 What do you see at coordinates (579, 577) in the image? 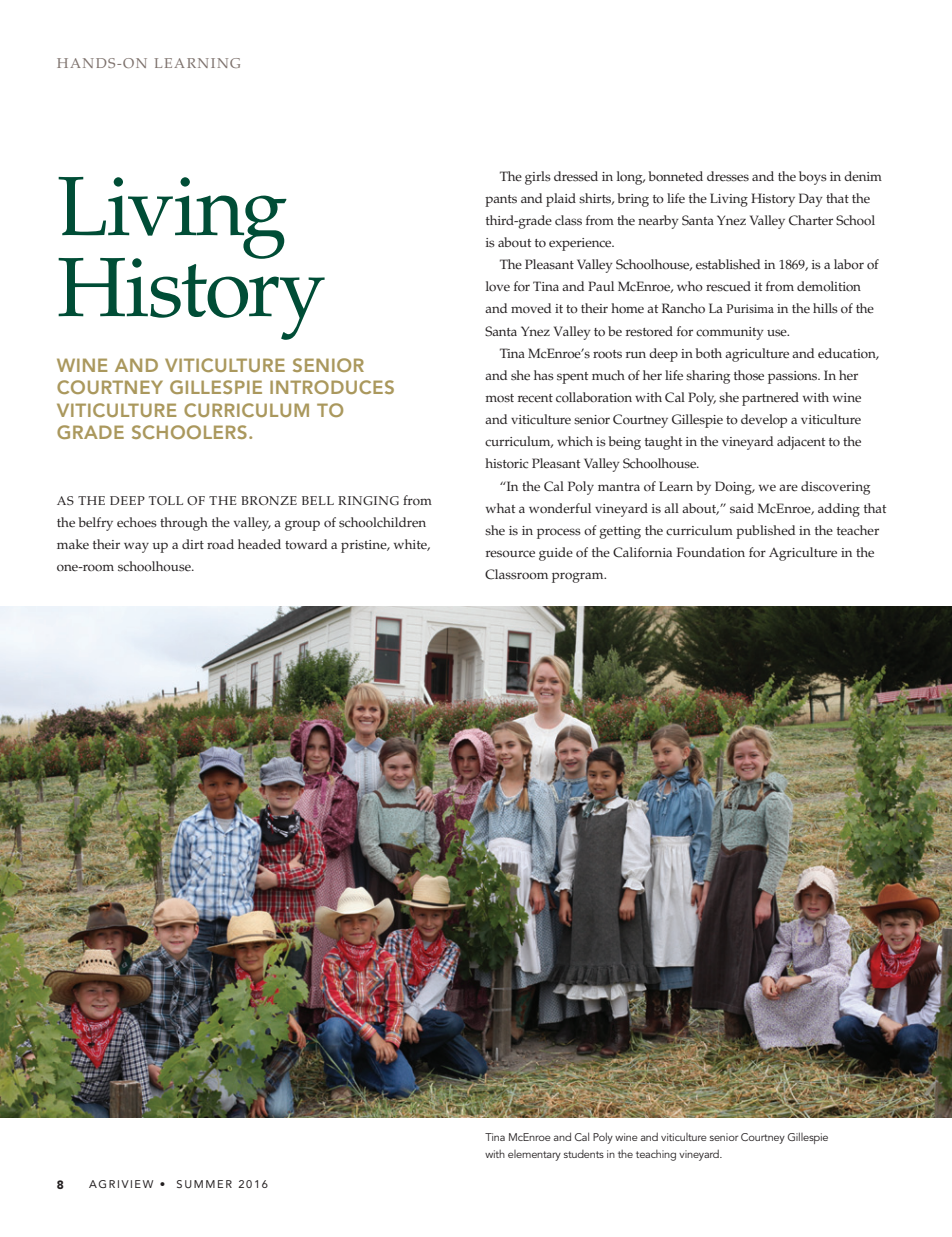
I see `program` at bounding box center [579, 577].
